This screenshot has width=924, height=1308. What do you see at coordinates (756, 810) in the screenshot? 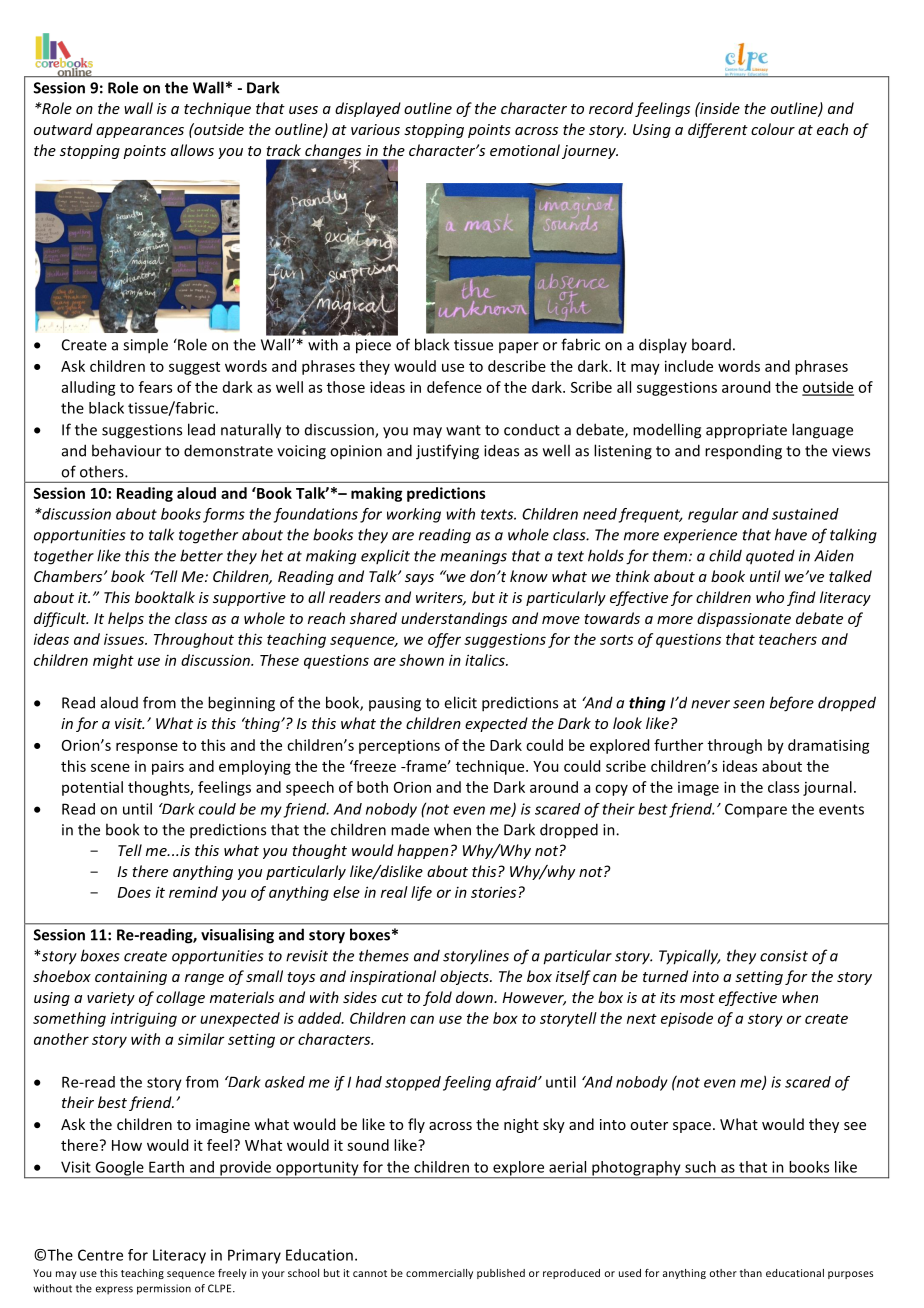
I see `Compare` at bounding box center [756, 810].
